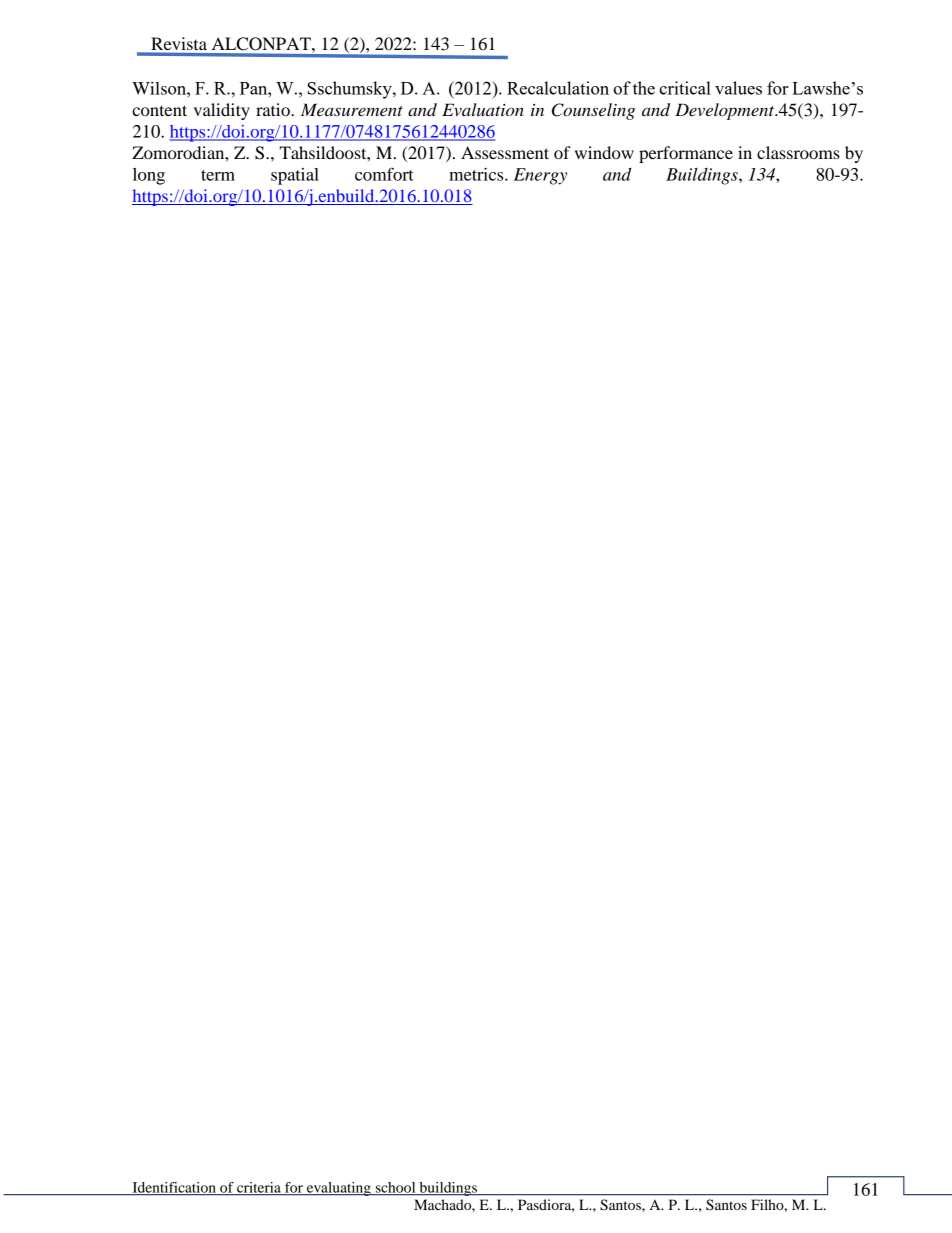 The height and width of the document is (1233, 952). What do you see at coordinates (686, 154) in the document?
I see `performance` at bounding box center [686, 154].
